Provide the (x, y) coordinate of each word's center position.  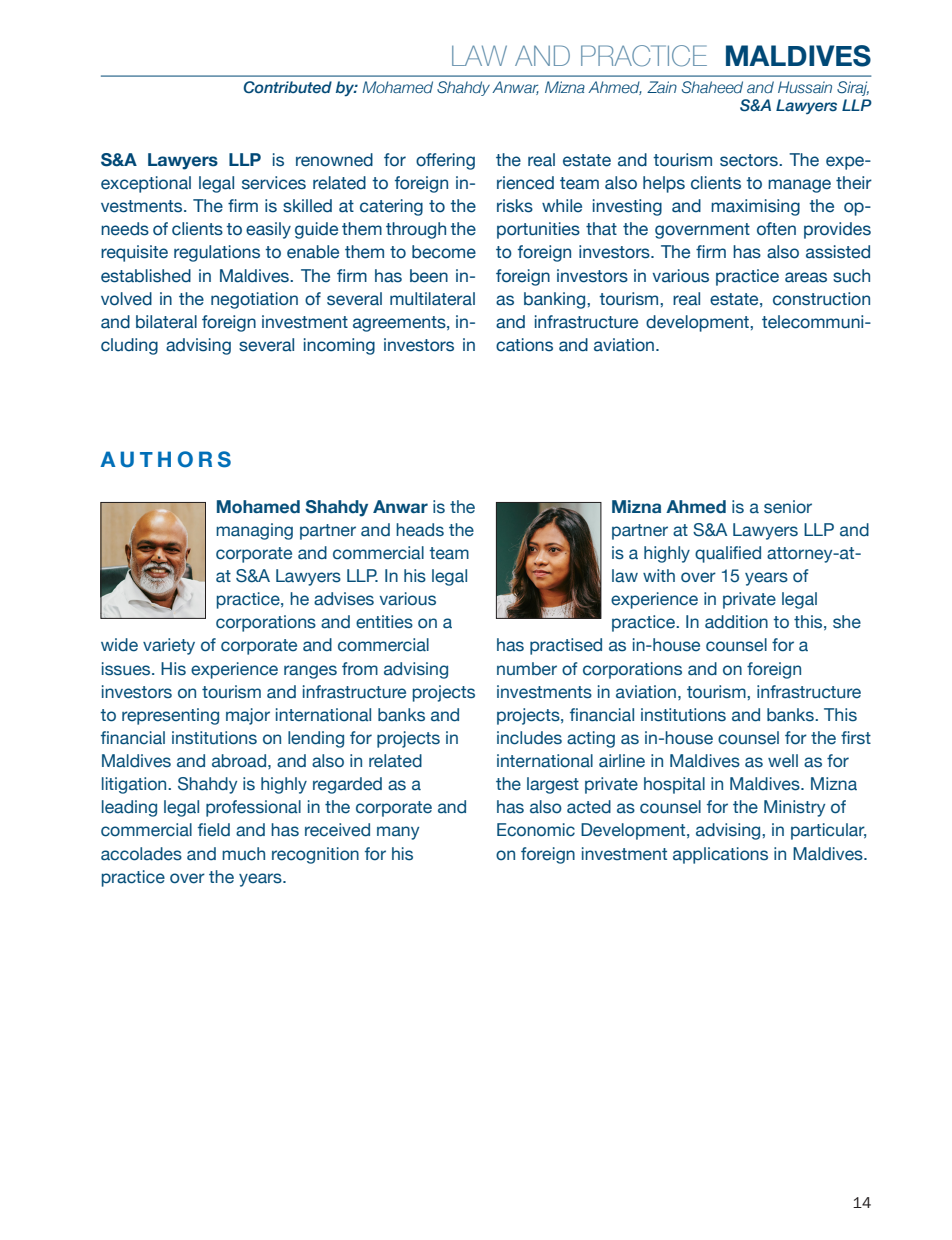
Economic (536, 830)
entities (384, 622)
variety (169, 646)
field (214, 830)
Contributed (288, 87)
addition (736, 622)
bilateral (166, 322)
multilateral (432, 299)
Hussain (805, 87)
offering (445, 161)
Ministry (794, 808)
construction (821, 299)
